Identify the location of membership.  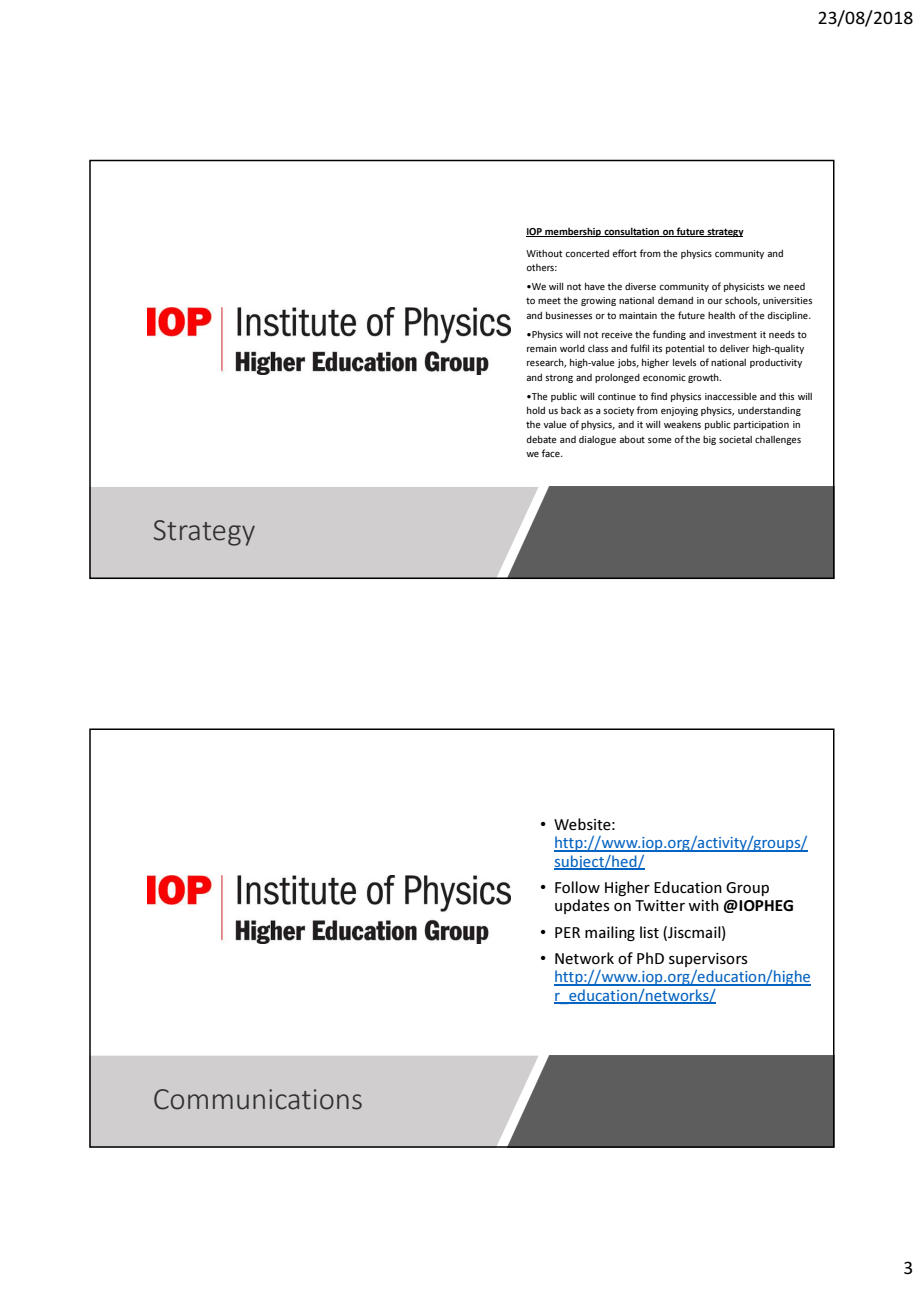
(573, 232).
